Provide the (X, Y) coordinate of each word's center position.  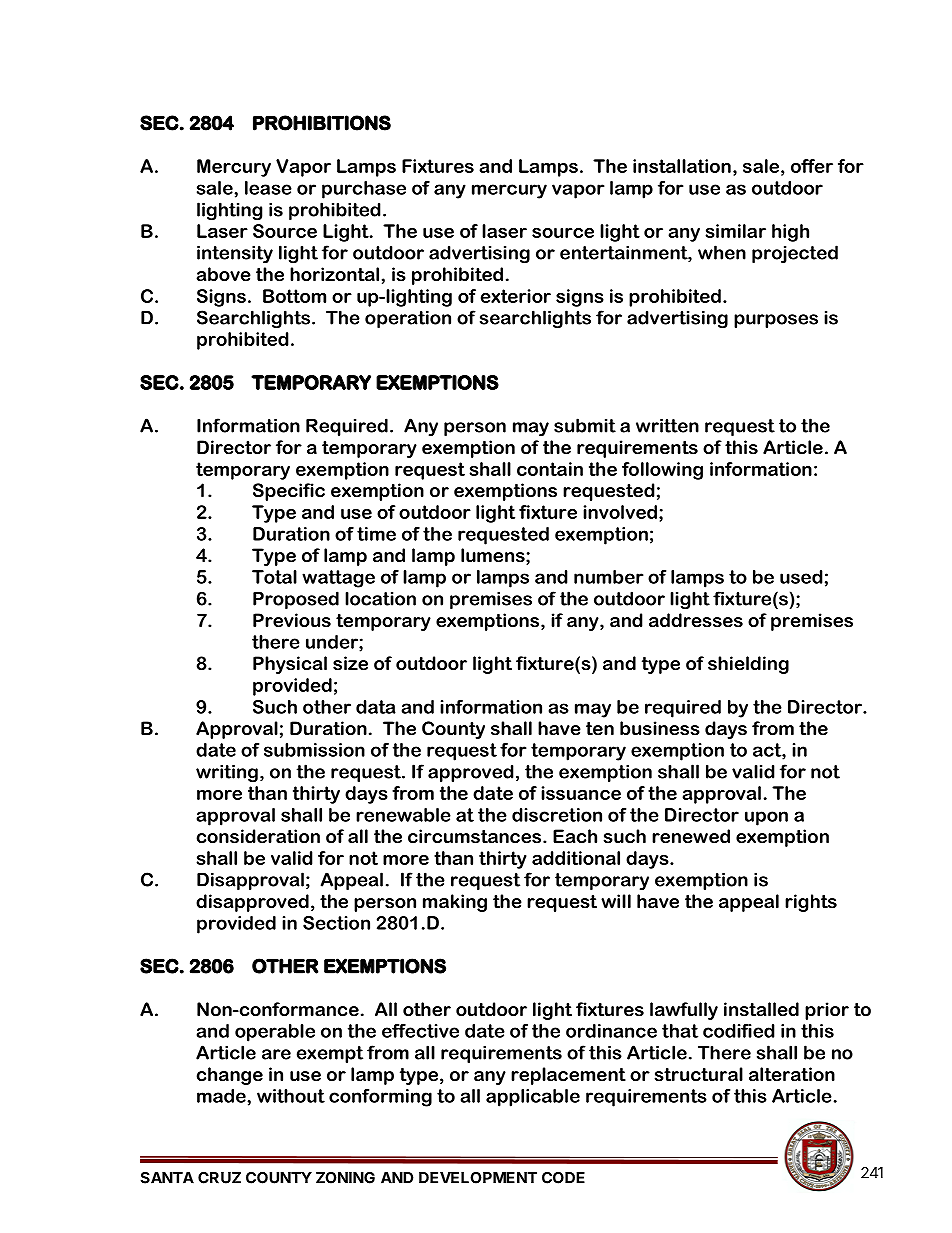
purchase (364, 190)
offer (812, 166)
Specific (289, 492)
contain (550, 469)
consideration (258, 836)
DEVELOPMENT (478, 1178)
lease (268, 188)
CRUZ (219, 1178)
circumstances (476, 836)
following (662, 471)
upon (766, 818)
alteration (792, 1074)
